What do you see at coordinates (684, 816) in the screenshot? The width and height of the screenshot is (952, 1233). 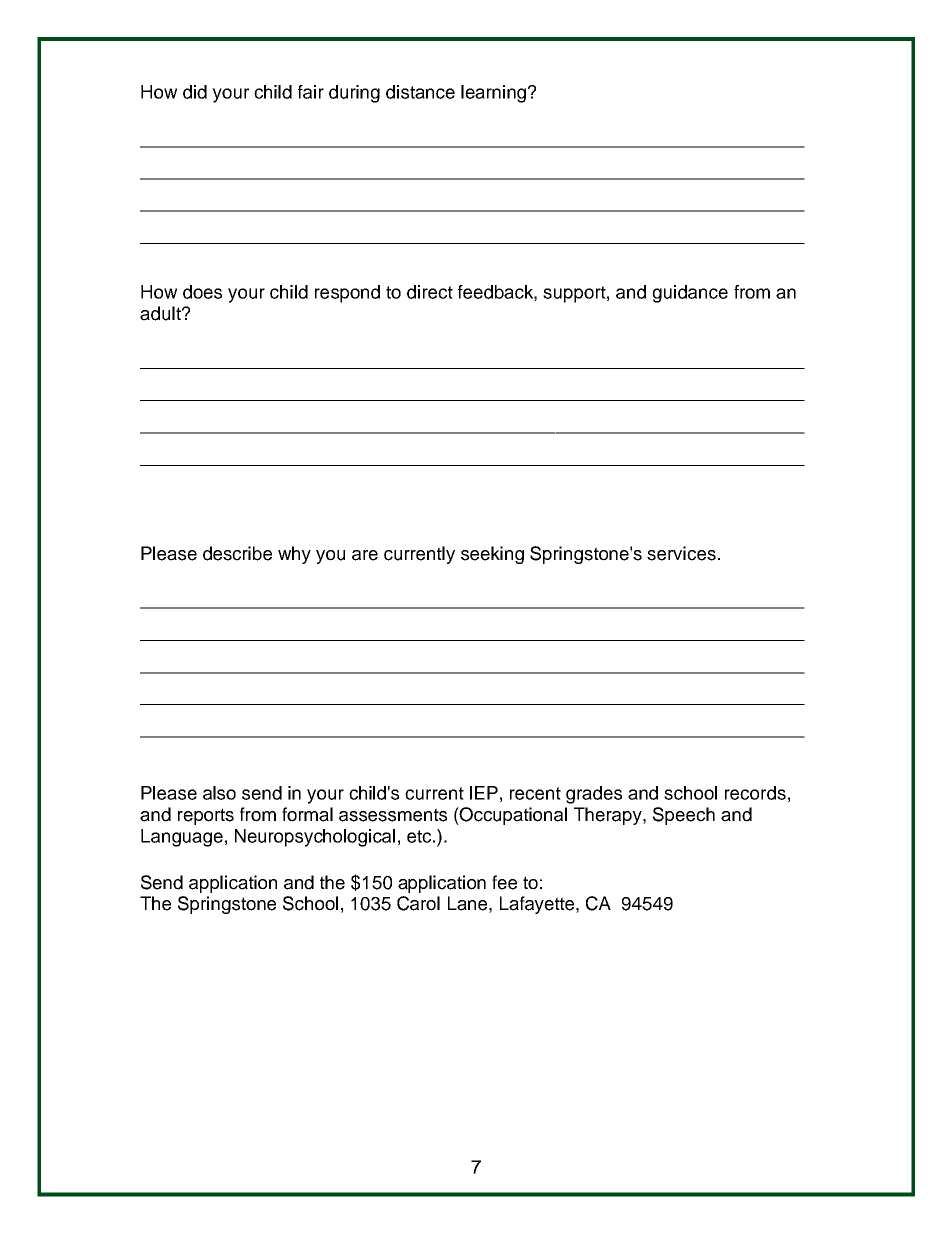 I see `Speech` at bounding box center [684, 816].
